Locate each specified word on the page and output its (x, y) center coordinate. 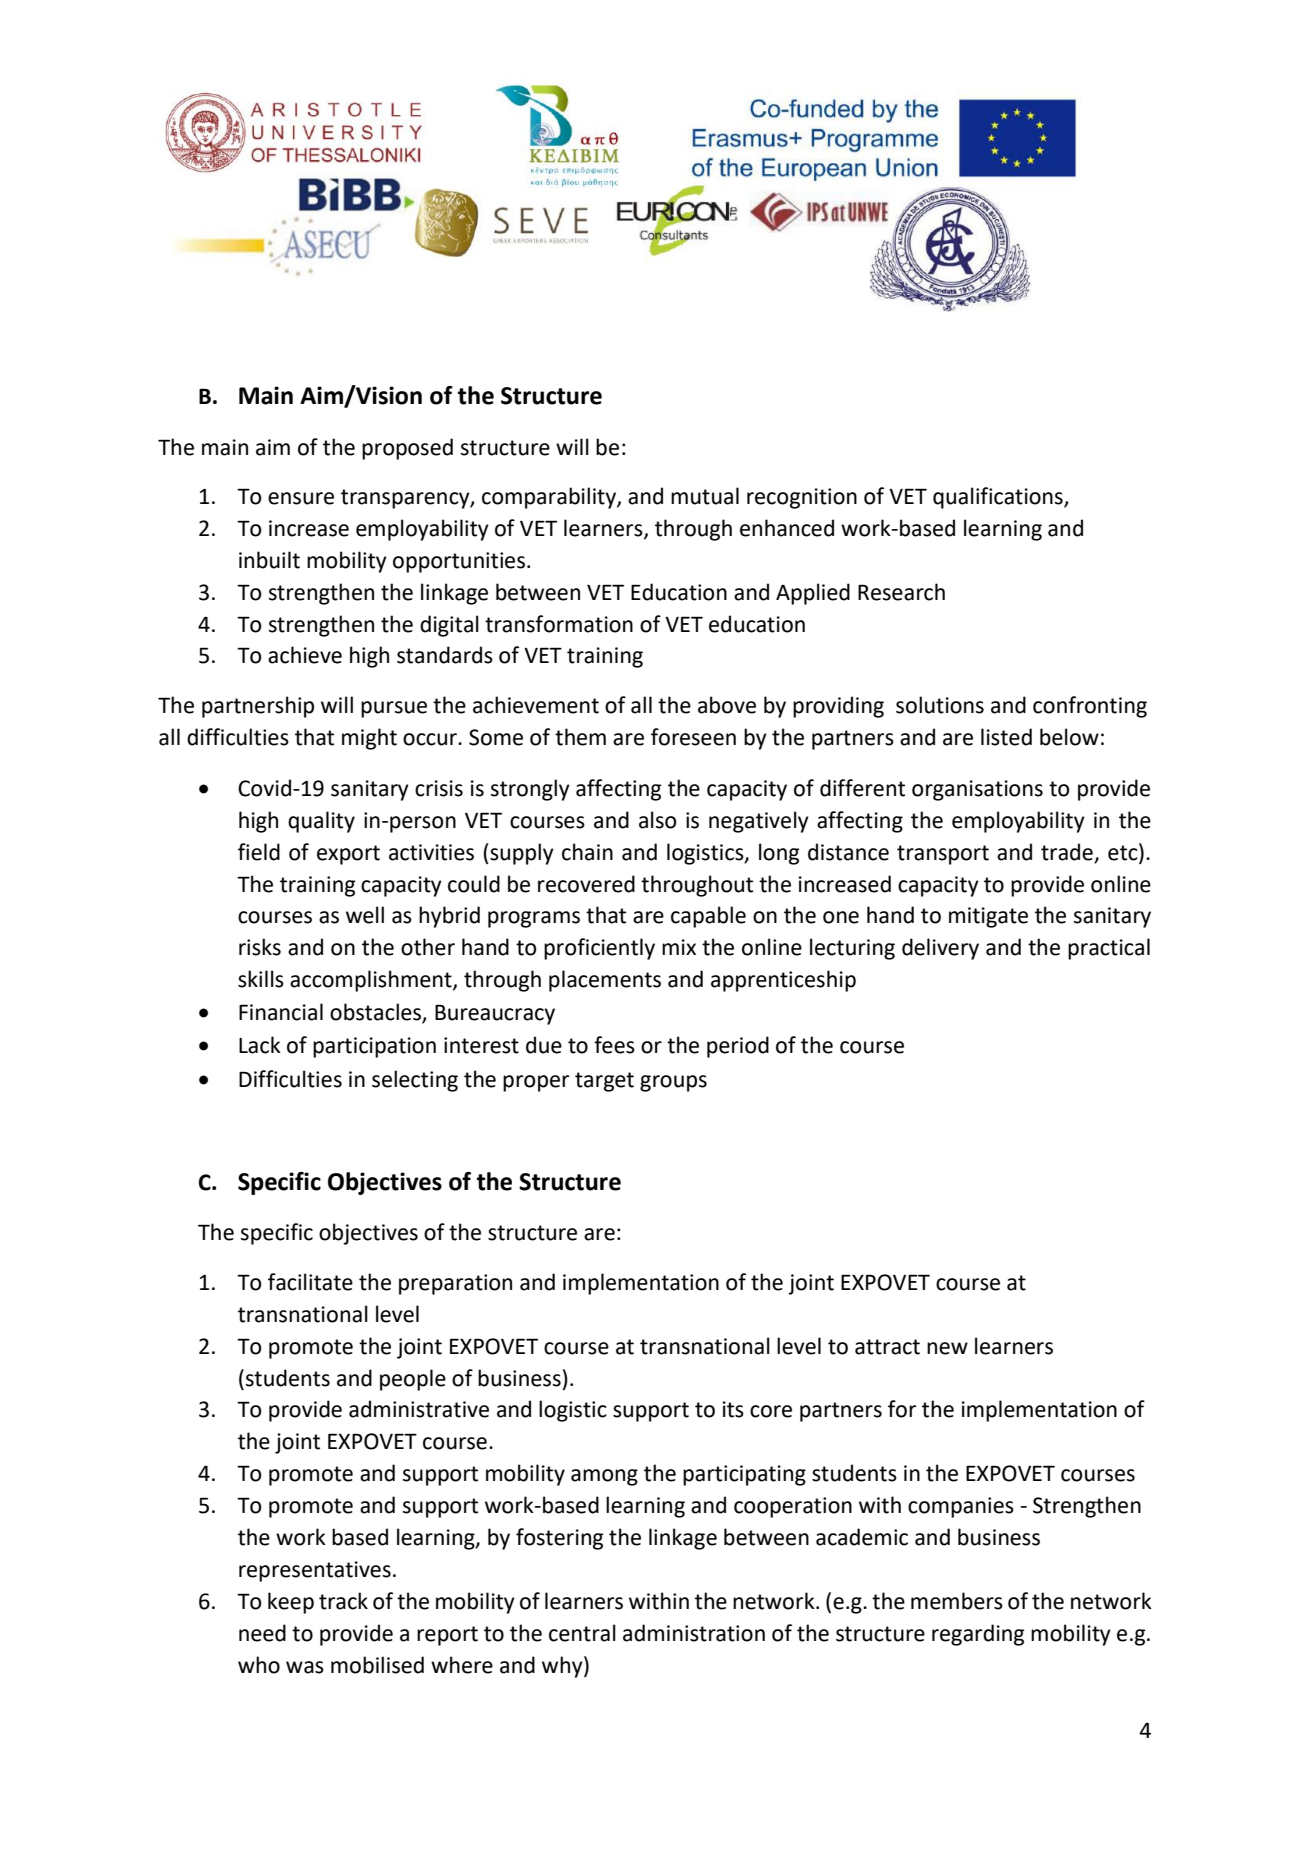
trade (1067, 852)
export (348, 855)
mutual (705, 496)
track (343, 1601)
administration (694, 1633)
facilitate (310, 1282)
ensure (301, 498)
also (658, 820)
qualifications (999, 498)
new (947, 1348)
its (733, 1409)
